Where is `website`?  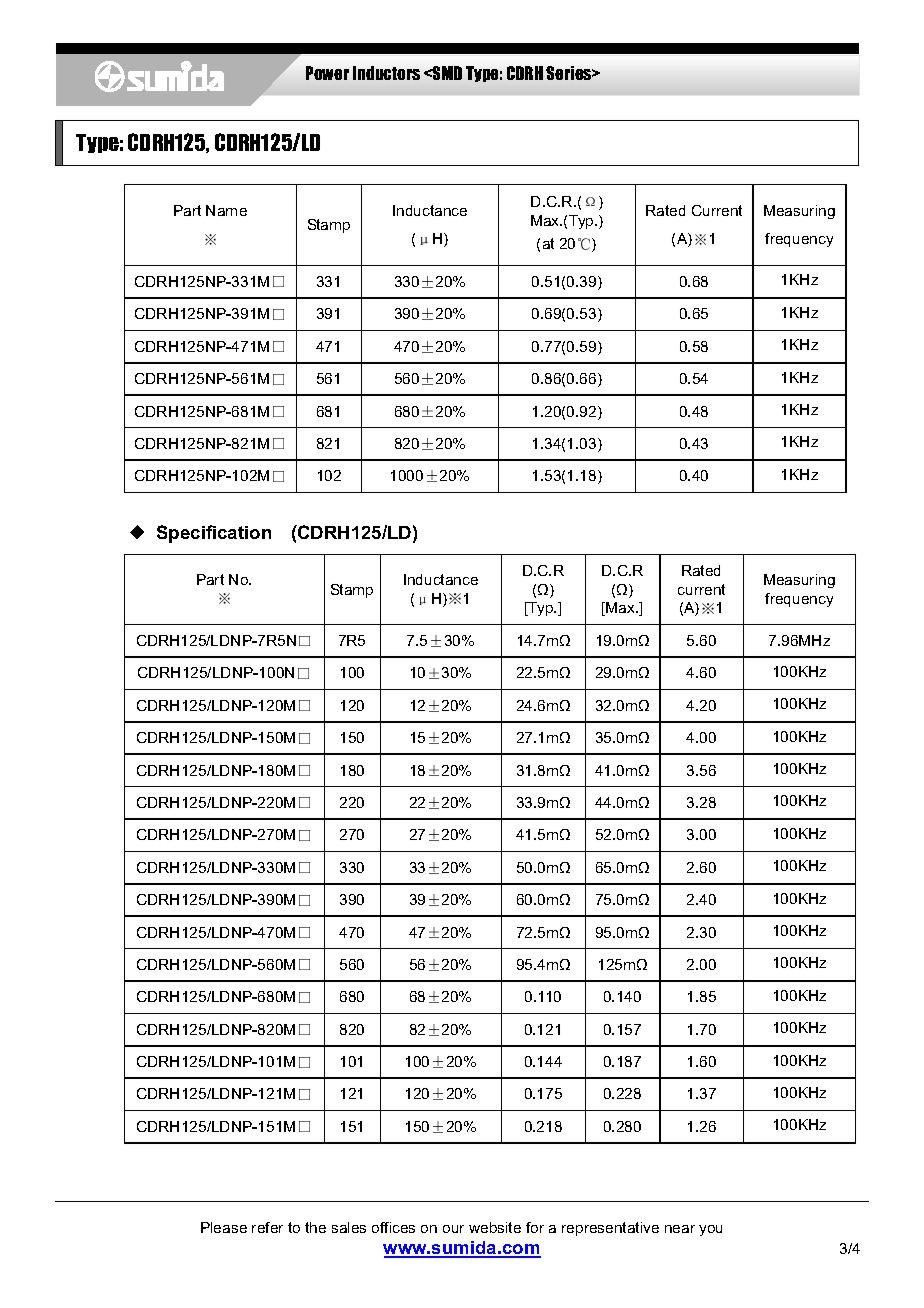
website is located at coordinates (495, 1227).
